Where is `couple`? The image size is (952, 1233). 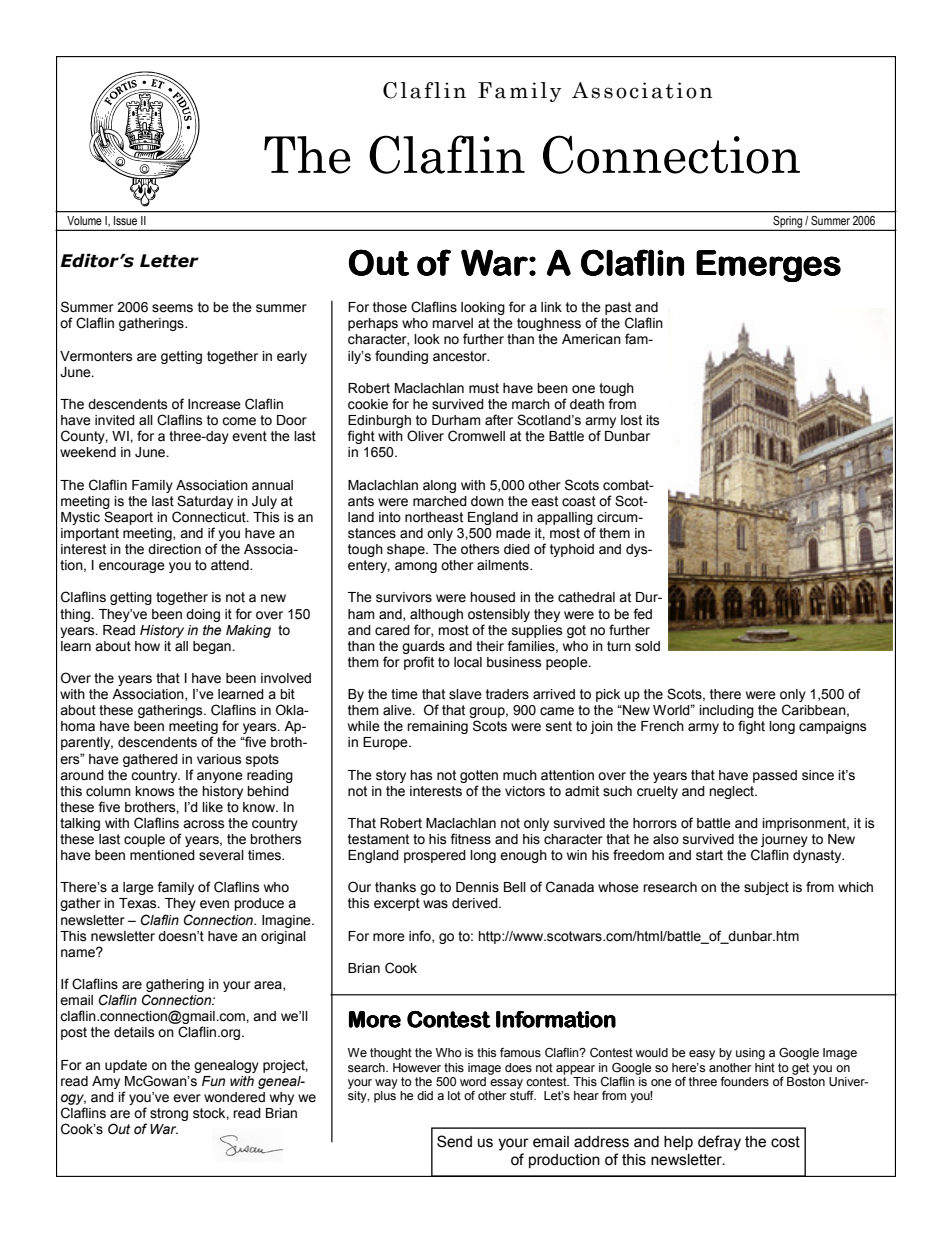
couple is located at coordinates (144, 840).
